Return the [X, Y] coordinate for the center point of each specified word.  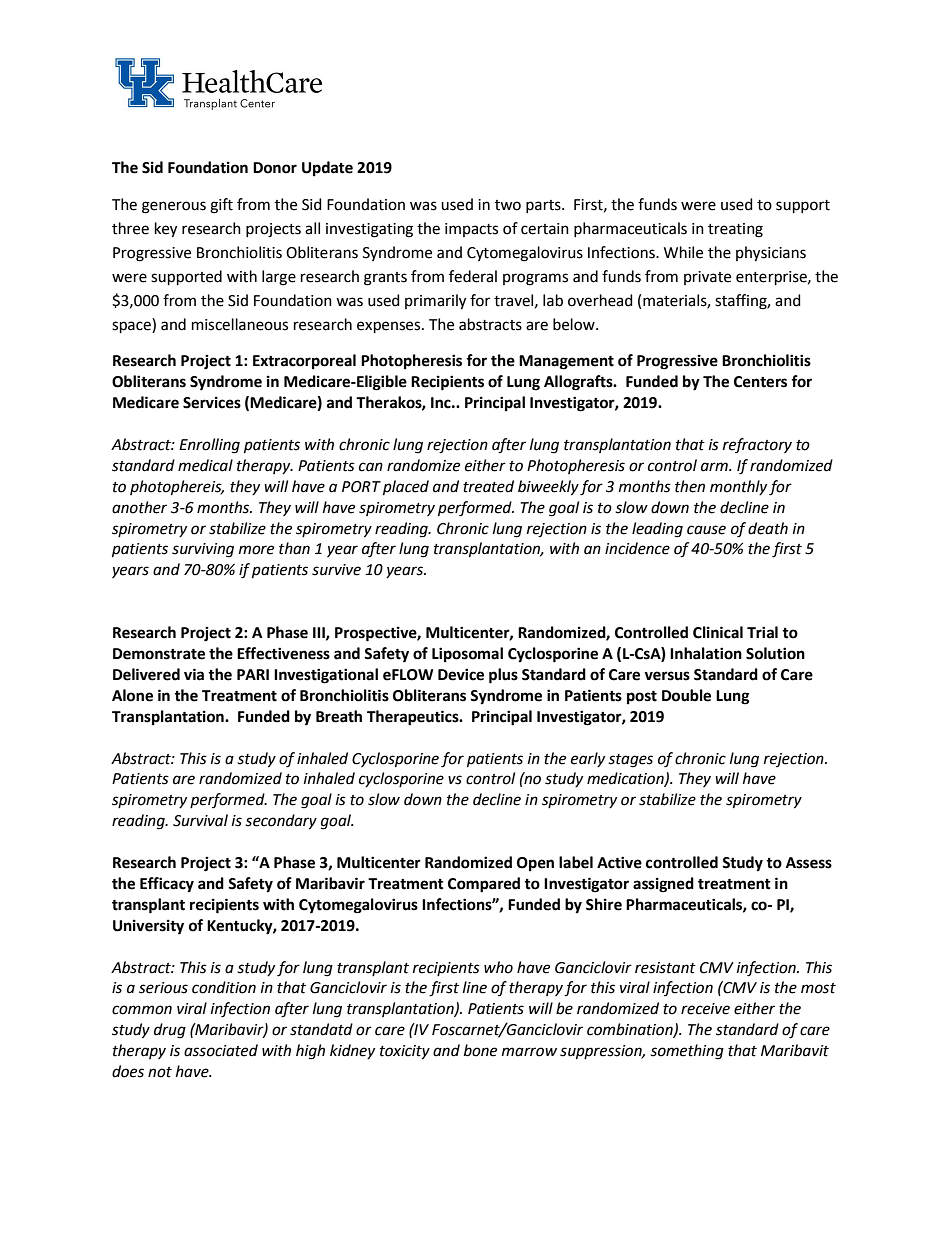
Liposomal [467, 655]
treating [735, 230]
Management [566, 362]
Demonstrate [159, 654]
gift [221, 206]
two [508, 205]
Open [535, 864]
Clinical [718, 632]
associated [221, 1050]
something [687, 1052]
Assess [809, 863]
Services [212, 402]
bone [480, 1050]
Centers [760, 382]
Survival [200, 820]
